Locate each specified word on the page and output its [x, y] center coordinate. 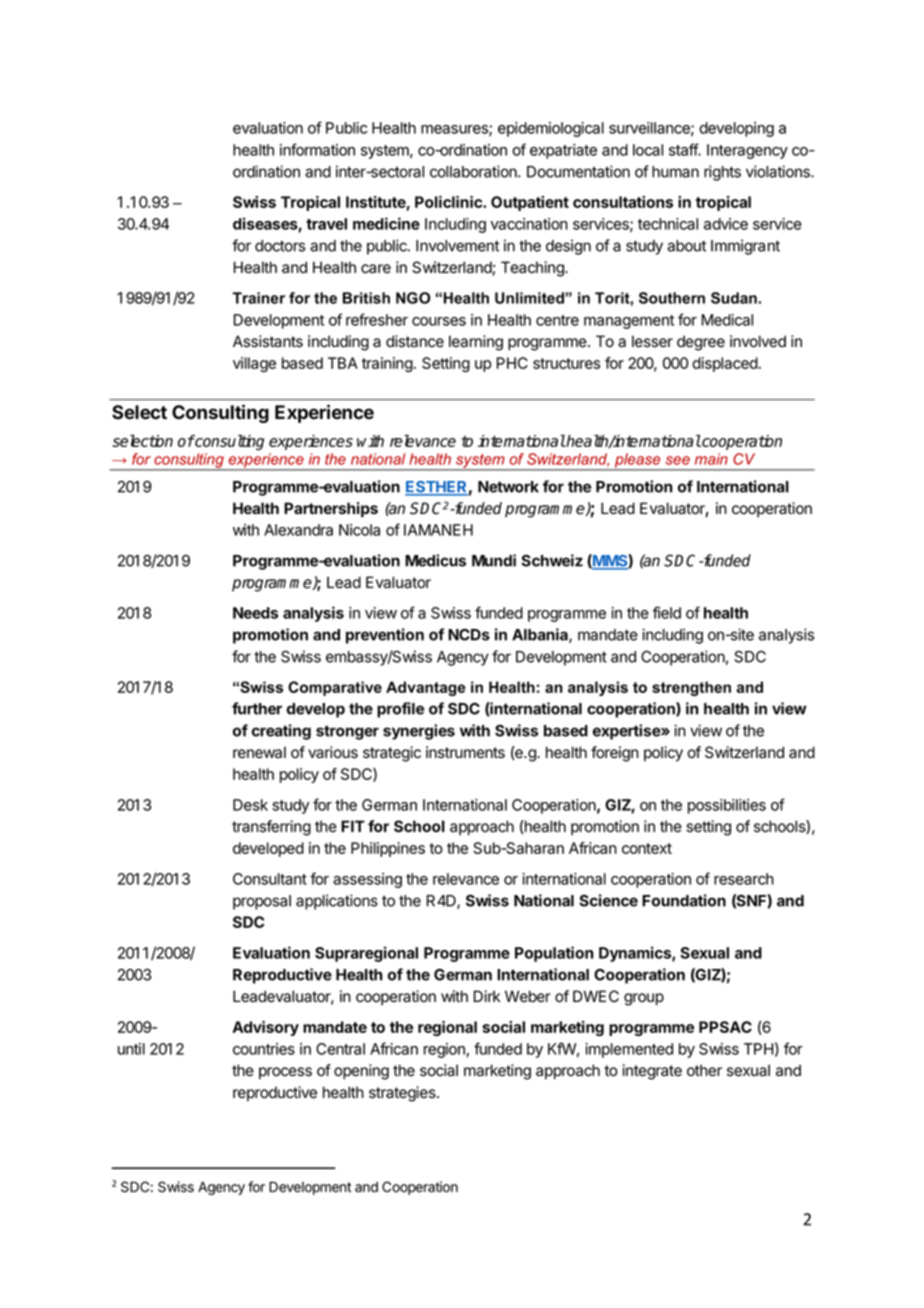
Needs [255, 613]
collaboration [474, 171]
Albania [541, 635]
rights [722, 173]
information [317, 149]
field [667, 612]
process [285, 1073]
